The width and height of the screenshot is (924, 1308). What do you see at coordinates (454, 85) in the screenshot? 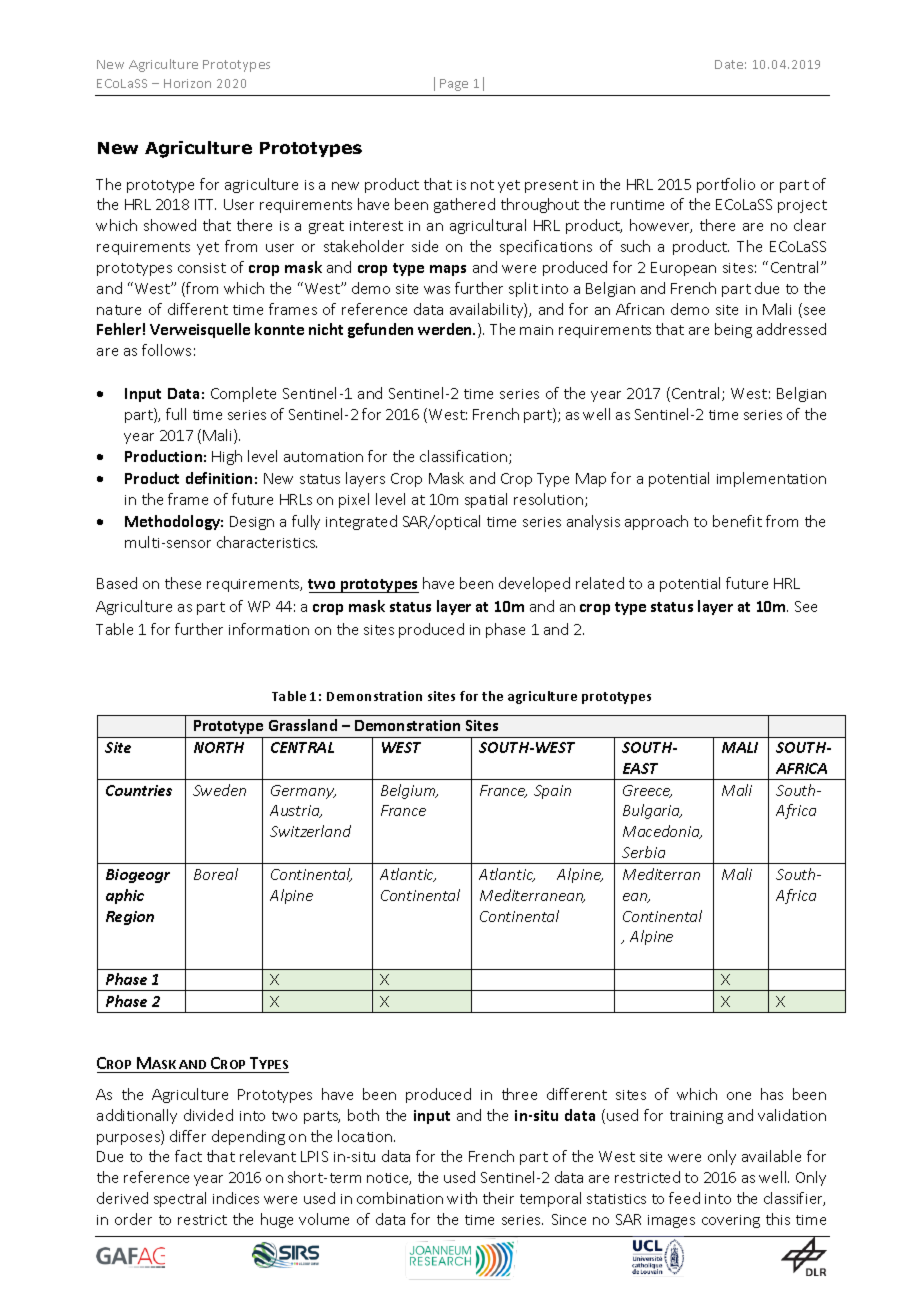
I see `Page` at bounding box center [454, 85].
